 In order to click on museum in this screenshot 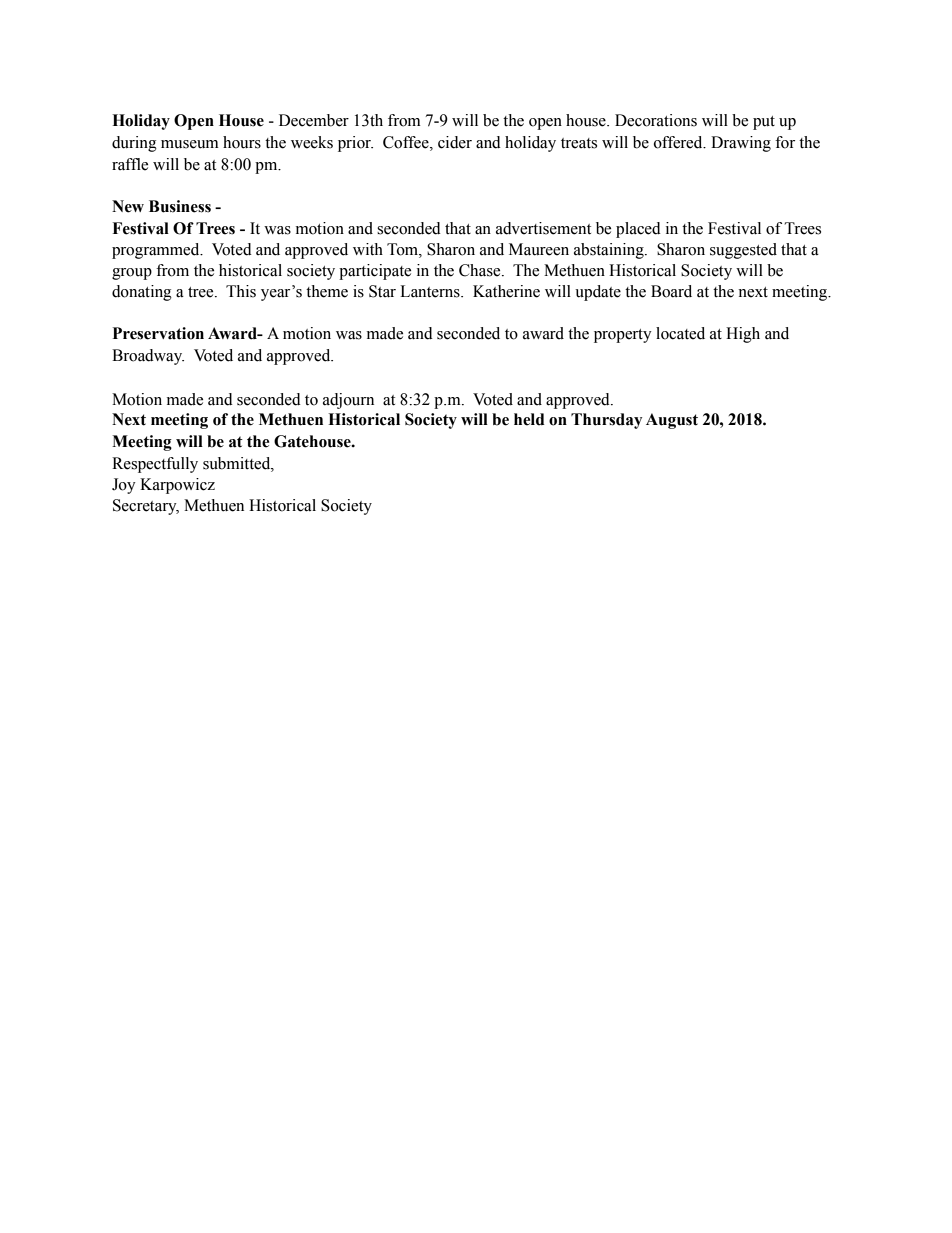, I will do `click(190, 144)`.
